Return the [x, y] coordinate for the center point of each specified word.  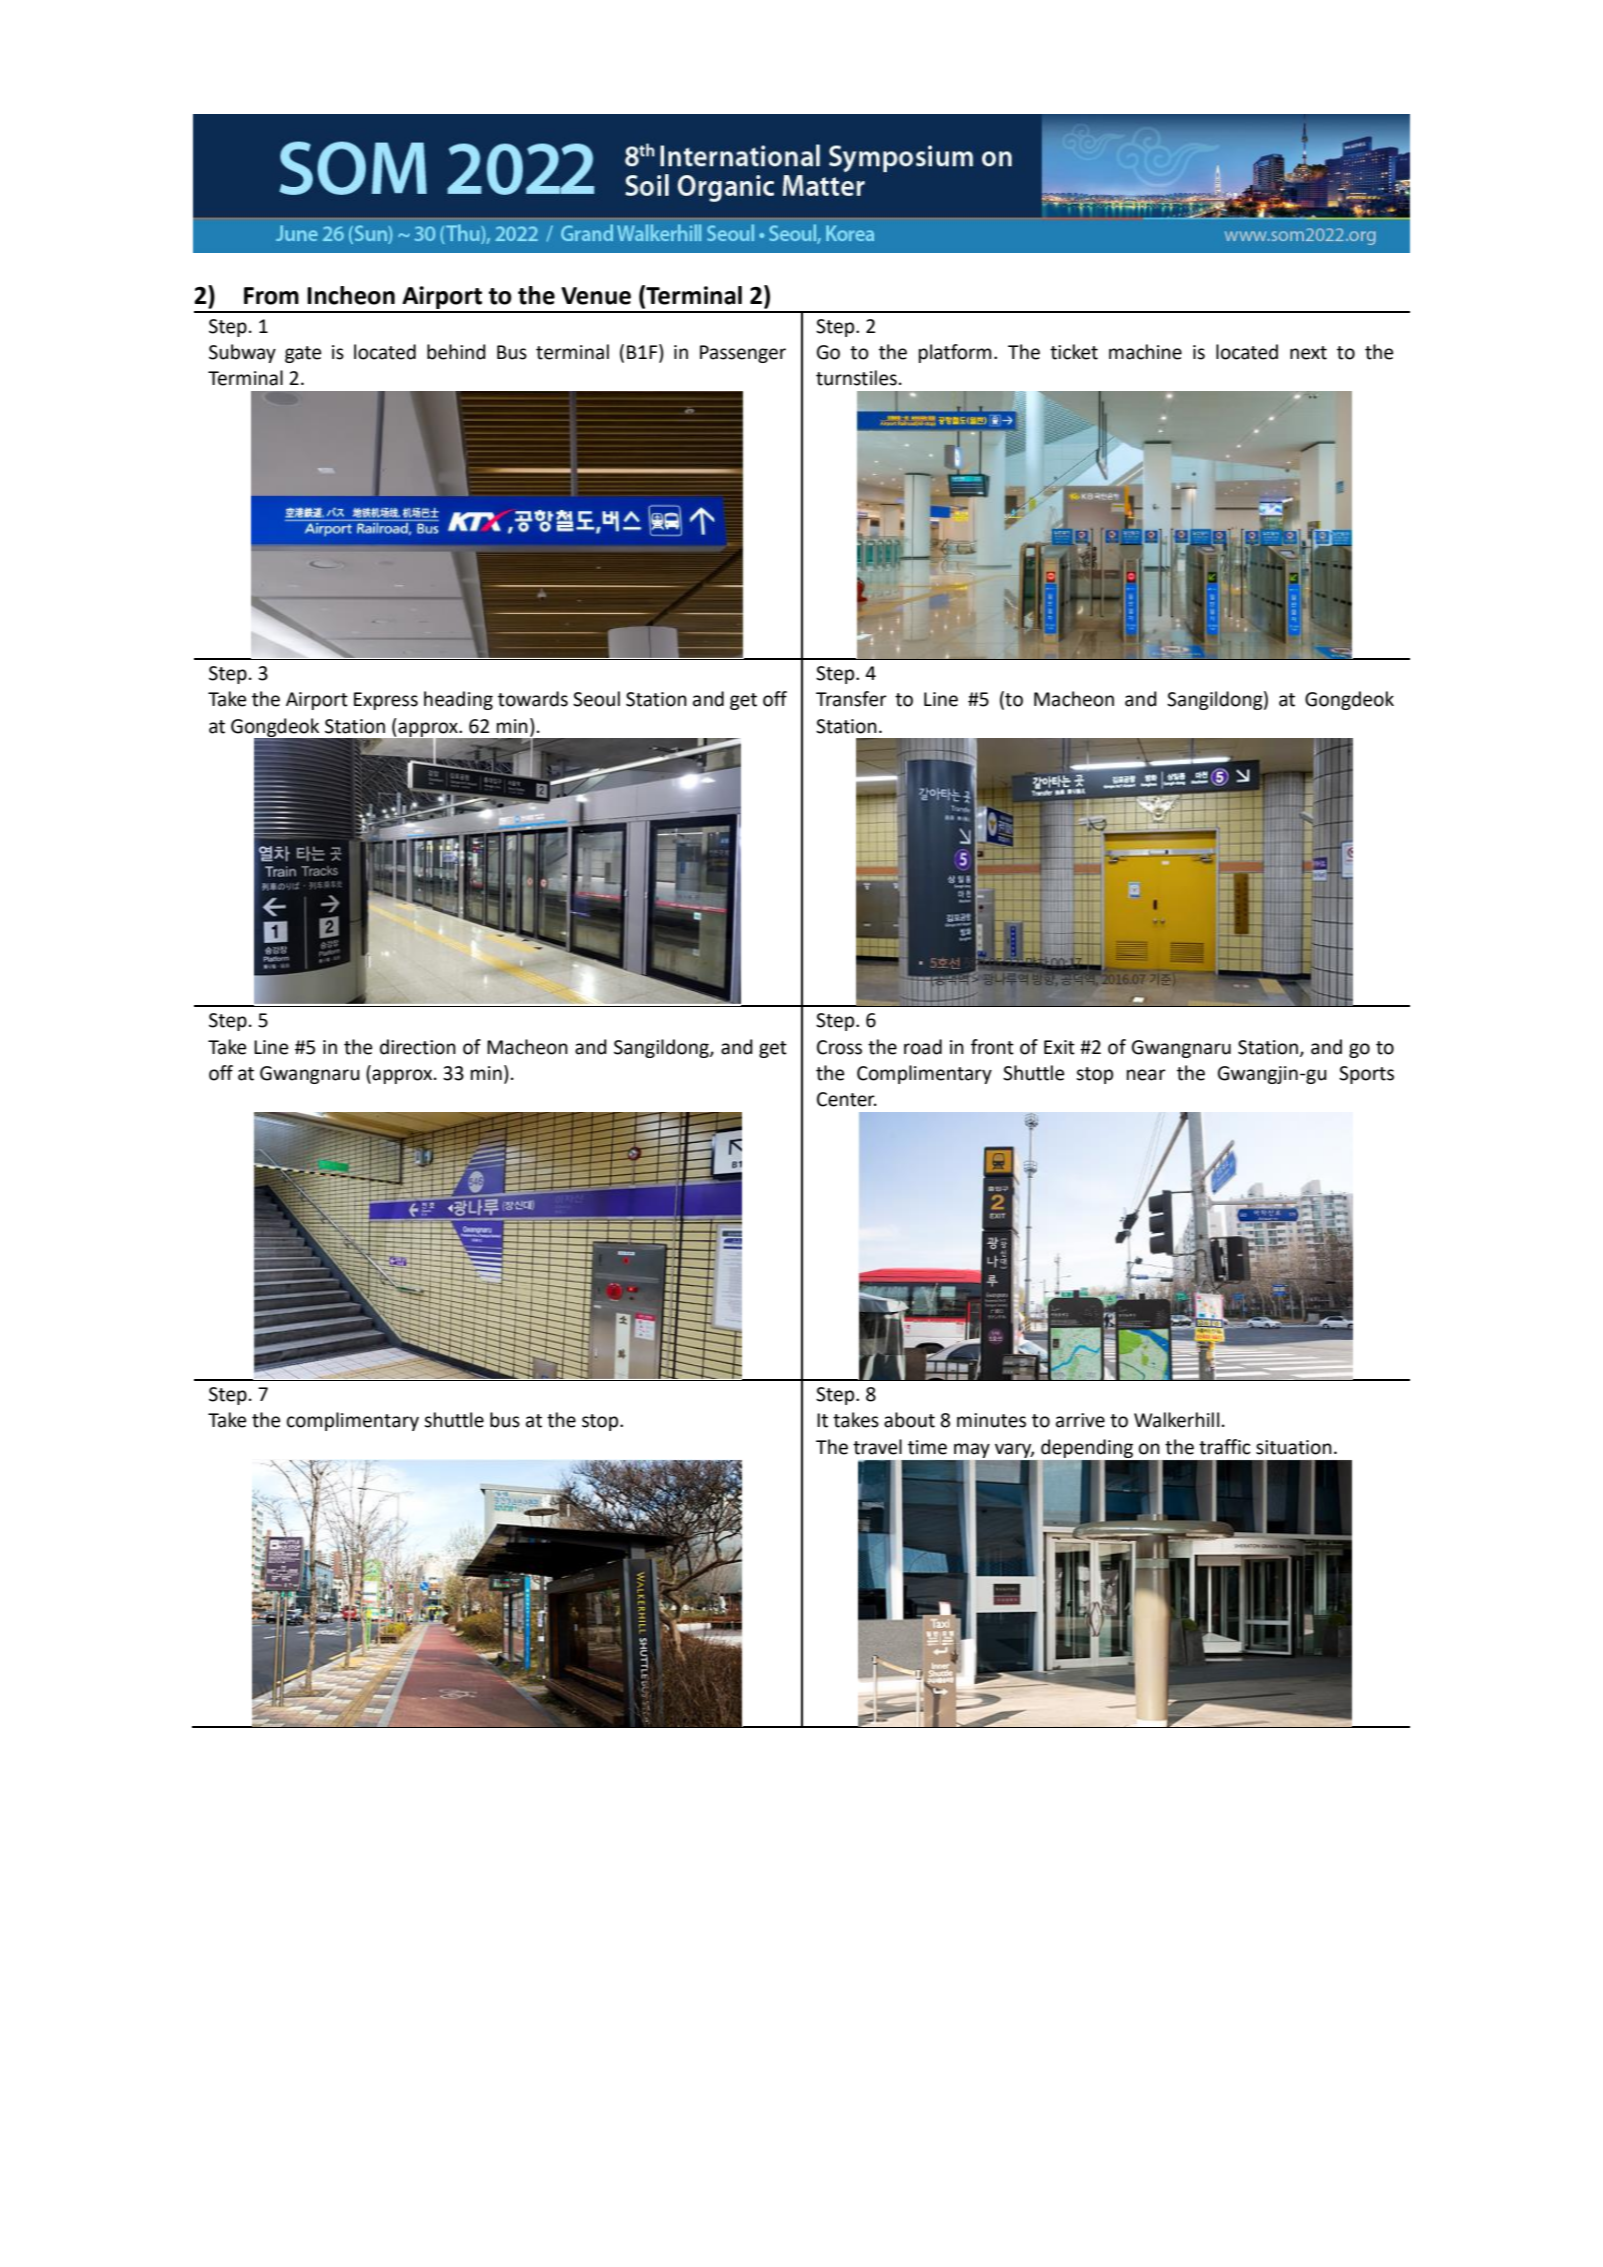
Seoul [596, 699]
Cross [839, 1047]
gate [303, 354]
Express [386, 701]
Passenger [743, 354]
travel [877, 1447]
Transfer [851, 699]
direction [418, 1047]
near [1146, 1075]
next [1308, 353]
